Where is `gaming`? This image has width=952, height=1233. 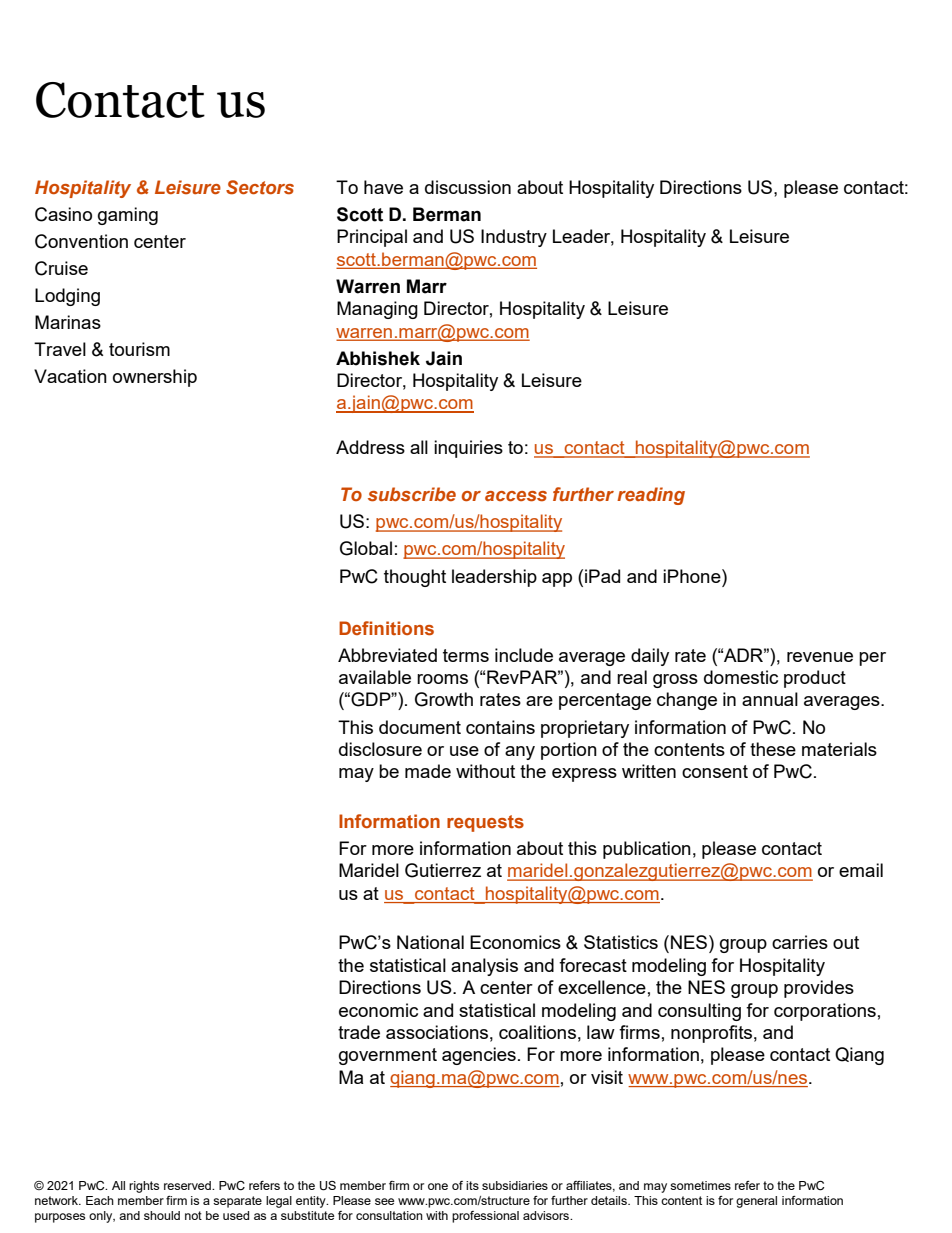
gaming is located at coordinates (128, 216).
